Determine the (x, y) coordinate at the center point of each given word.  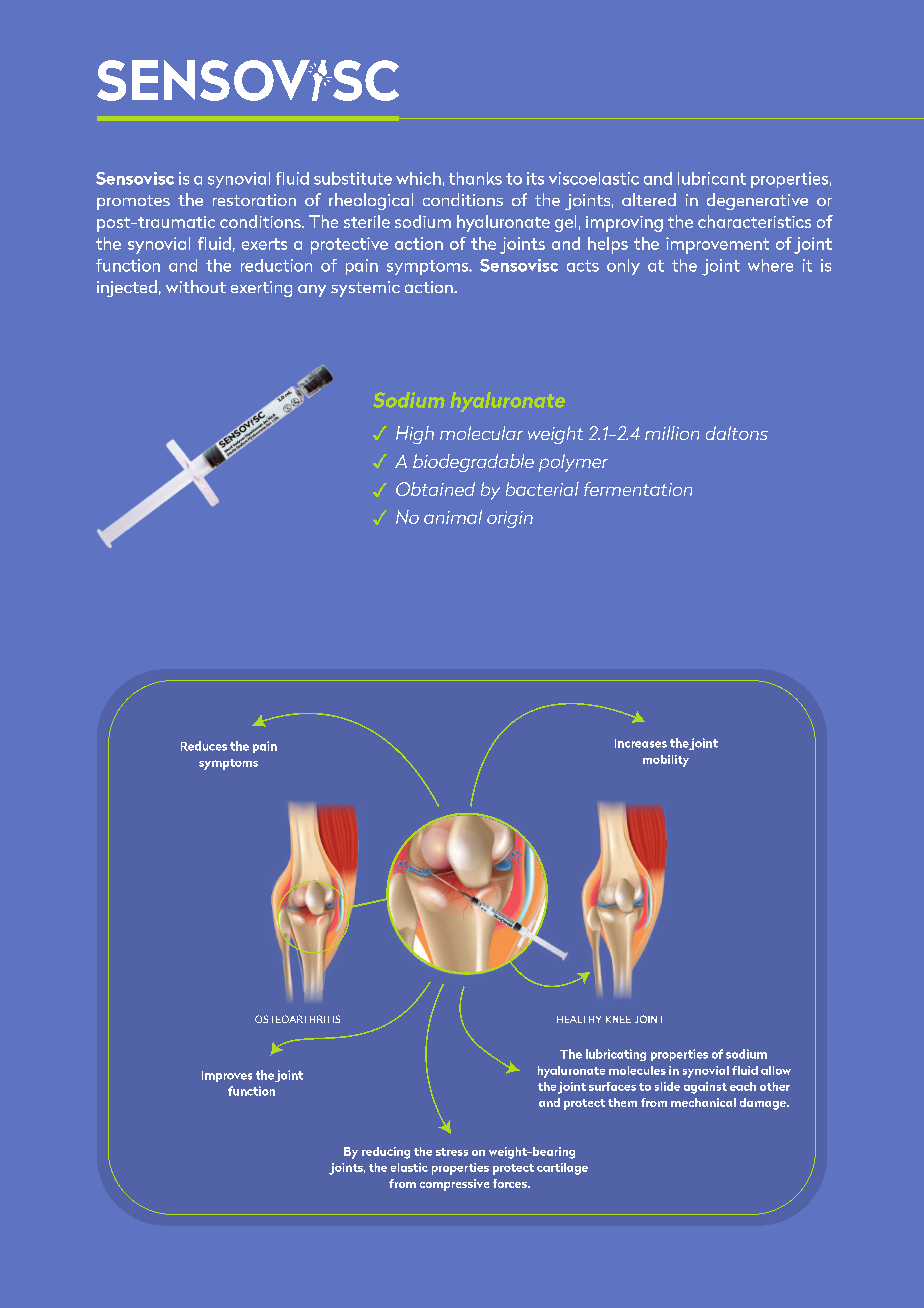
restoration (254, 200)
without (196, 286)
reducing (386, 1153)
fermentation (638, 489)
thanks (475, 178)
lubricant (712, 178)
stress (452, 1152)
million (672, 433)
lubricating (616, 1055)
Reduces (204, 746)
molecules (637, 1070)
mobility (666, 761)
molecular (481, 433)
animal (453, 517)
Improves (227, 1076)
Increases (641, 743)
